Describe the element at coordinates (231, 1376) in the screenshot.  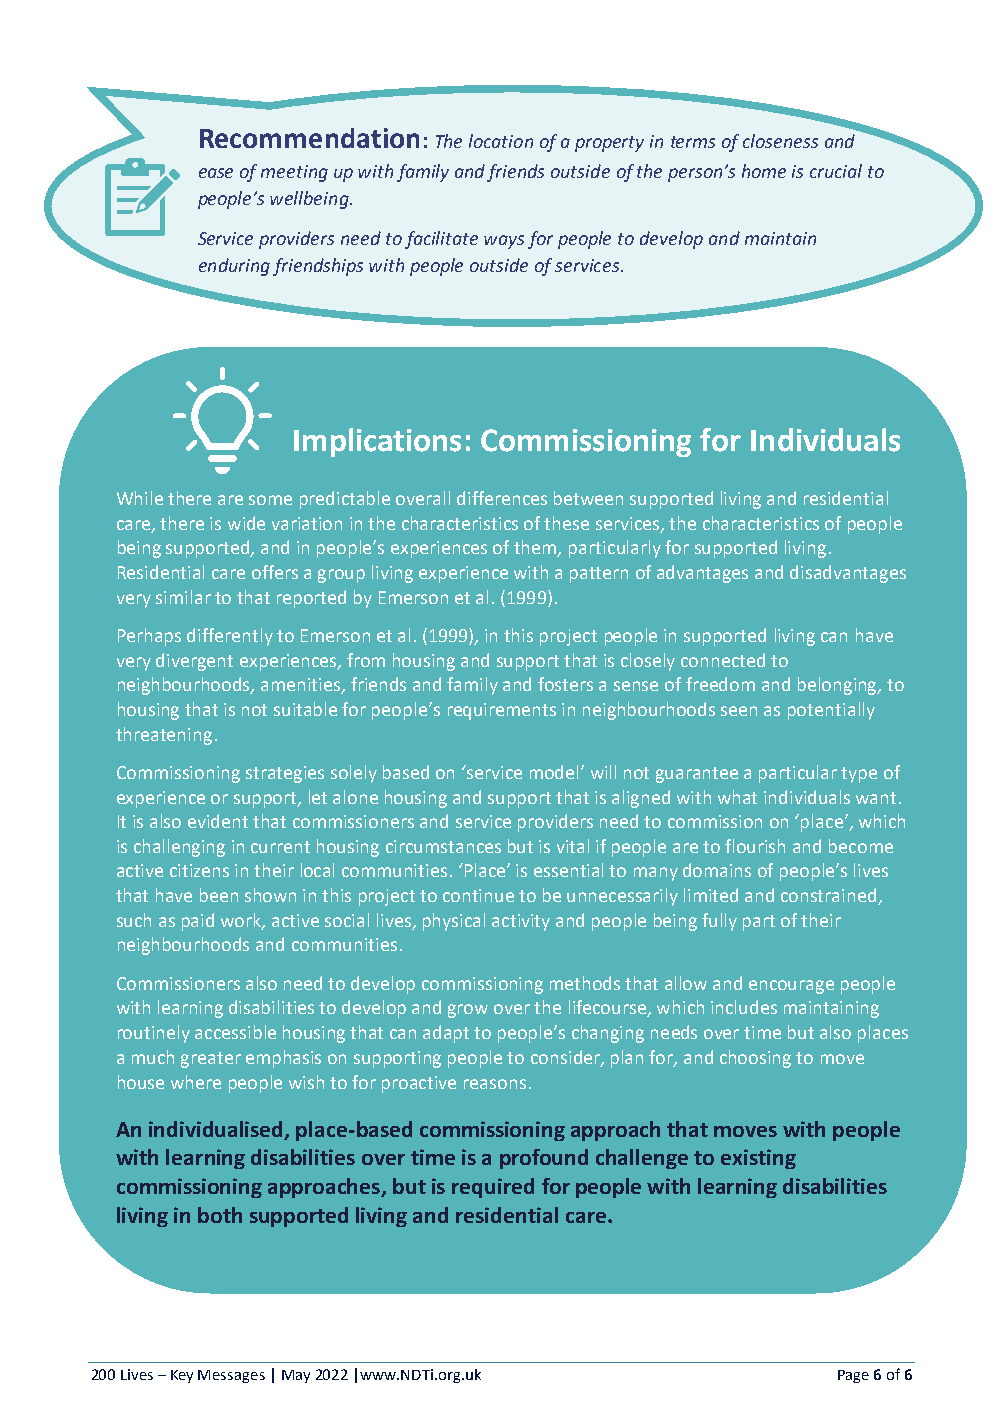
I see `Messages` at that location.
